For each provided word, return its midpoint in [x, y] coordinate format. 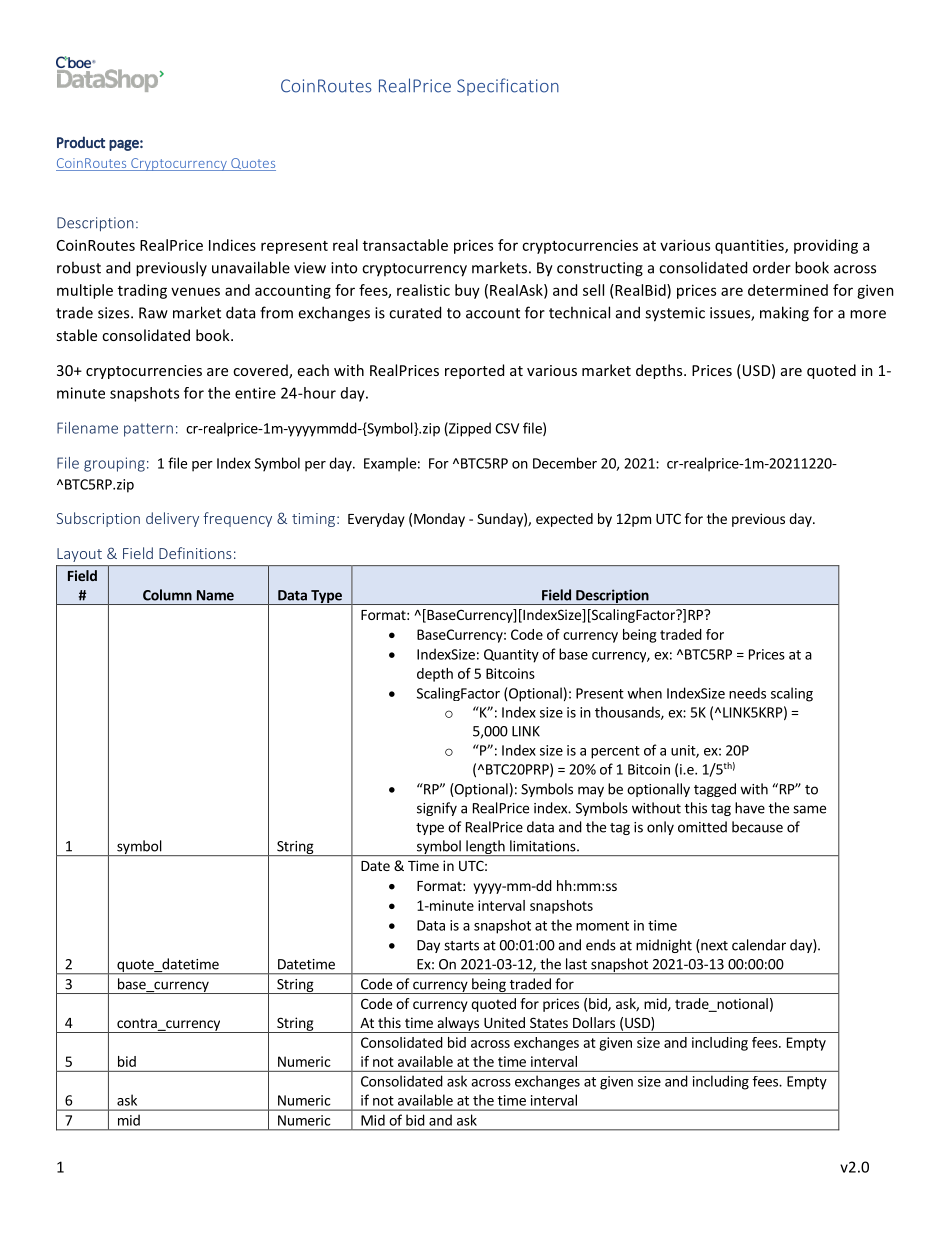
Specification [508, 87]
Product [81, 142]
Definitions [195, 553]
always [458, 1025]
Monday [439, 520]
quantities [750, 246]
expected [564, 520]
